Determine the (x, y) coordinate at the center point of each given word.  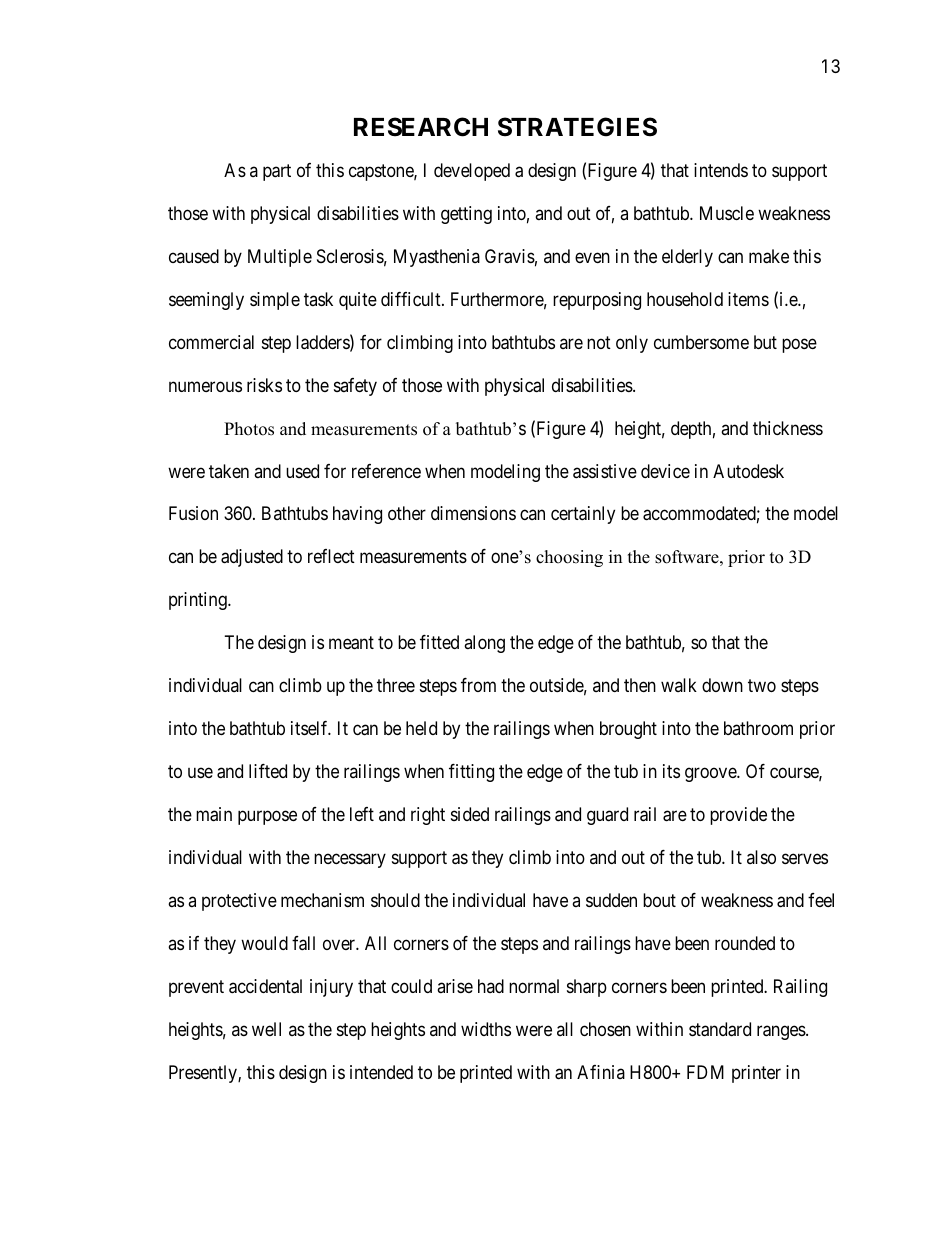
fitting (471, 773)
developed (472, 172)
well (266, 1029)
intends (721, 170)
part (277, 172)
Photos (249, 429)
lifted (268, 771)
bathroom (758, 728)
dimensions (473, 513)
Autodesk (748, 471)
